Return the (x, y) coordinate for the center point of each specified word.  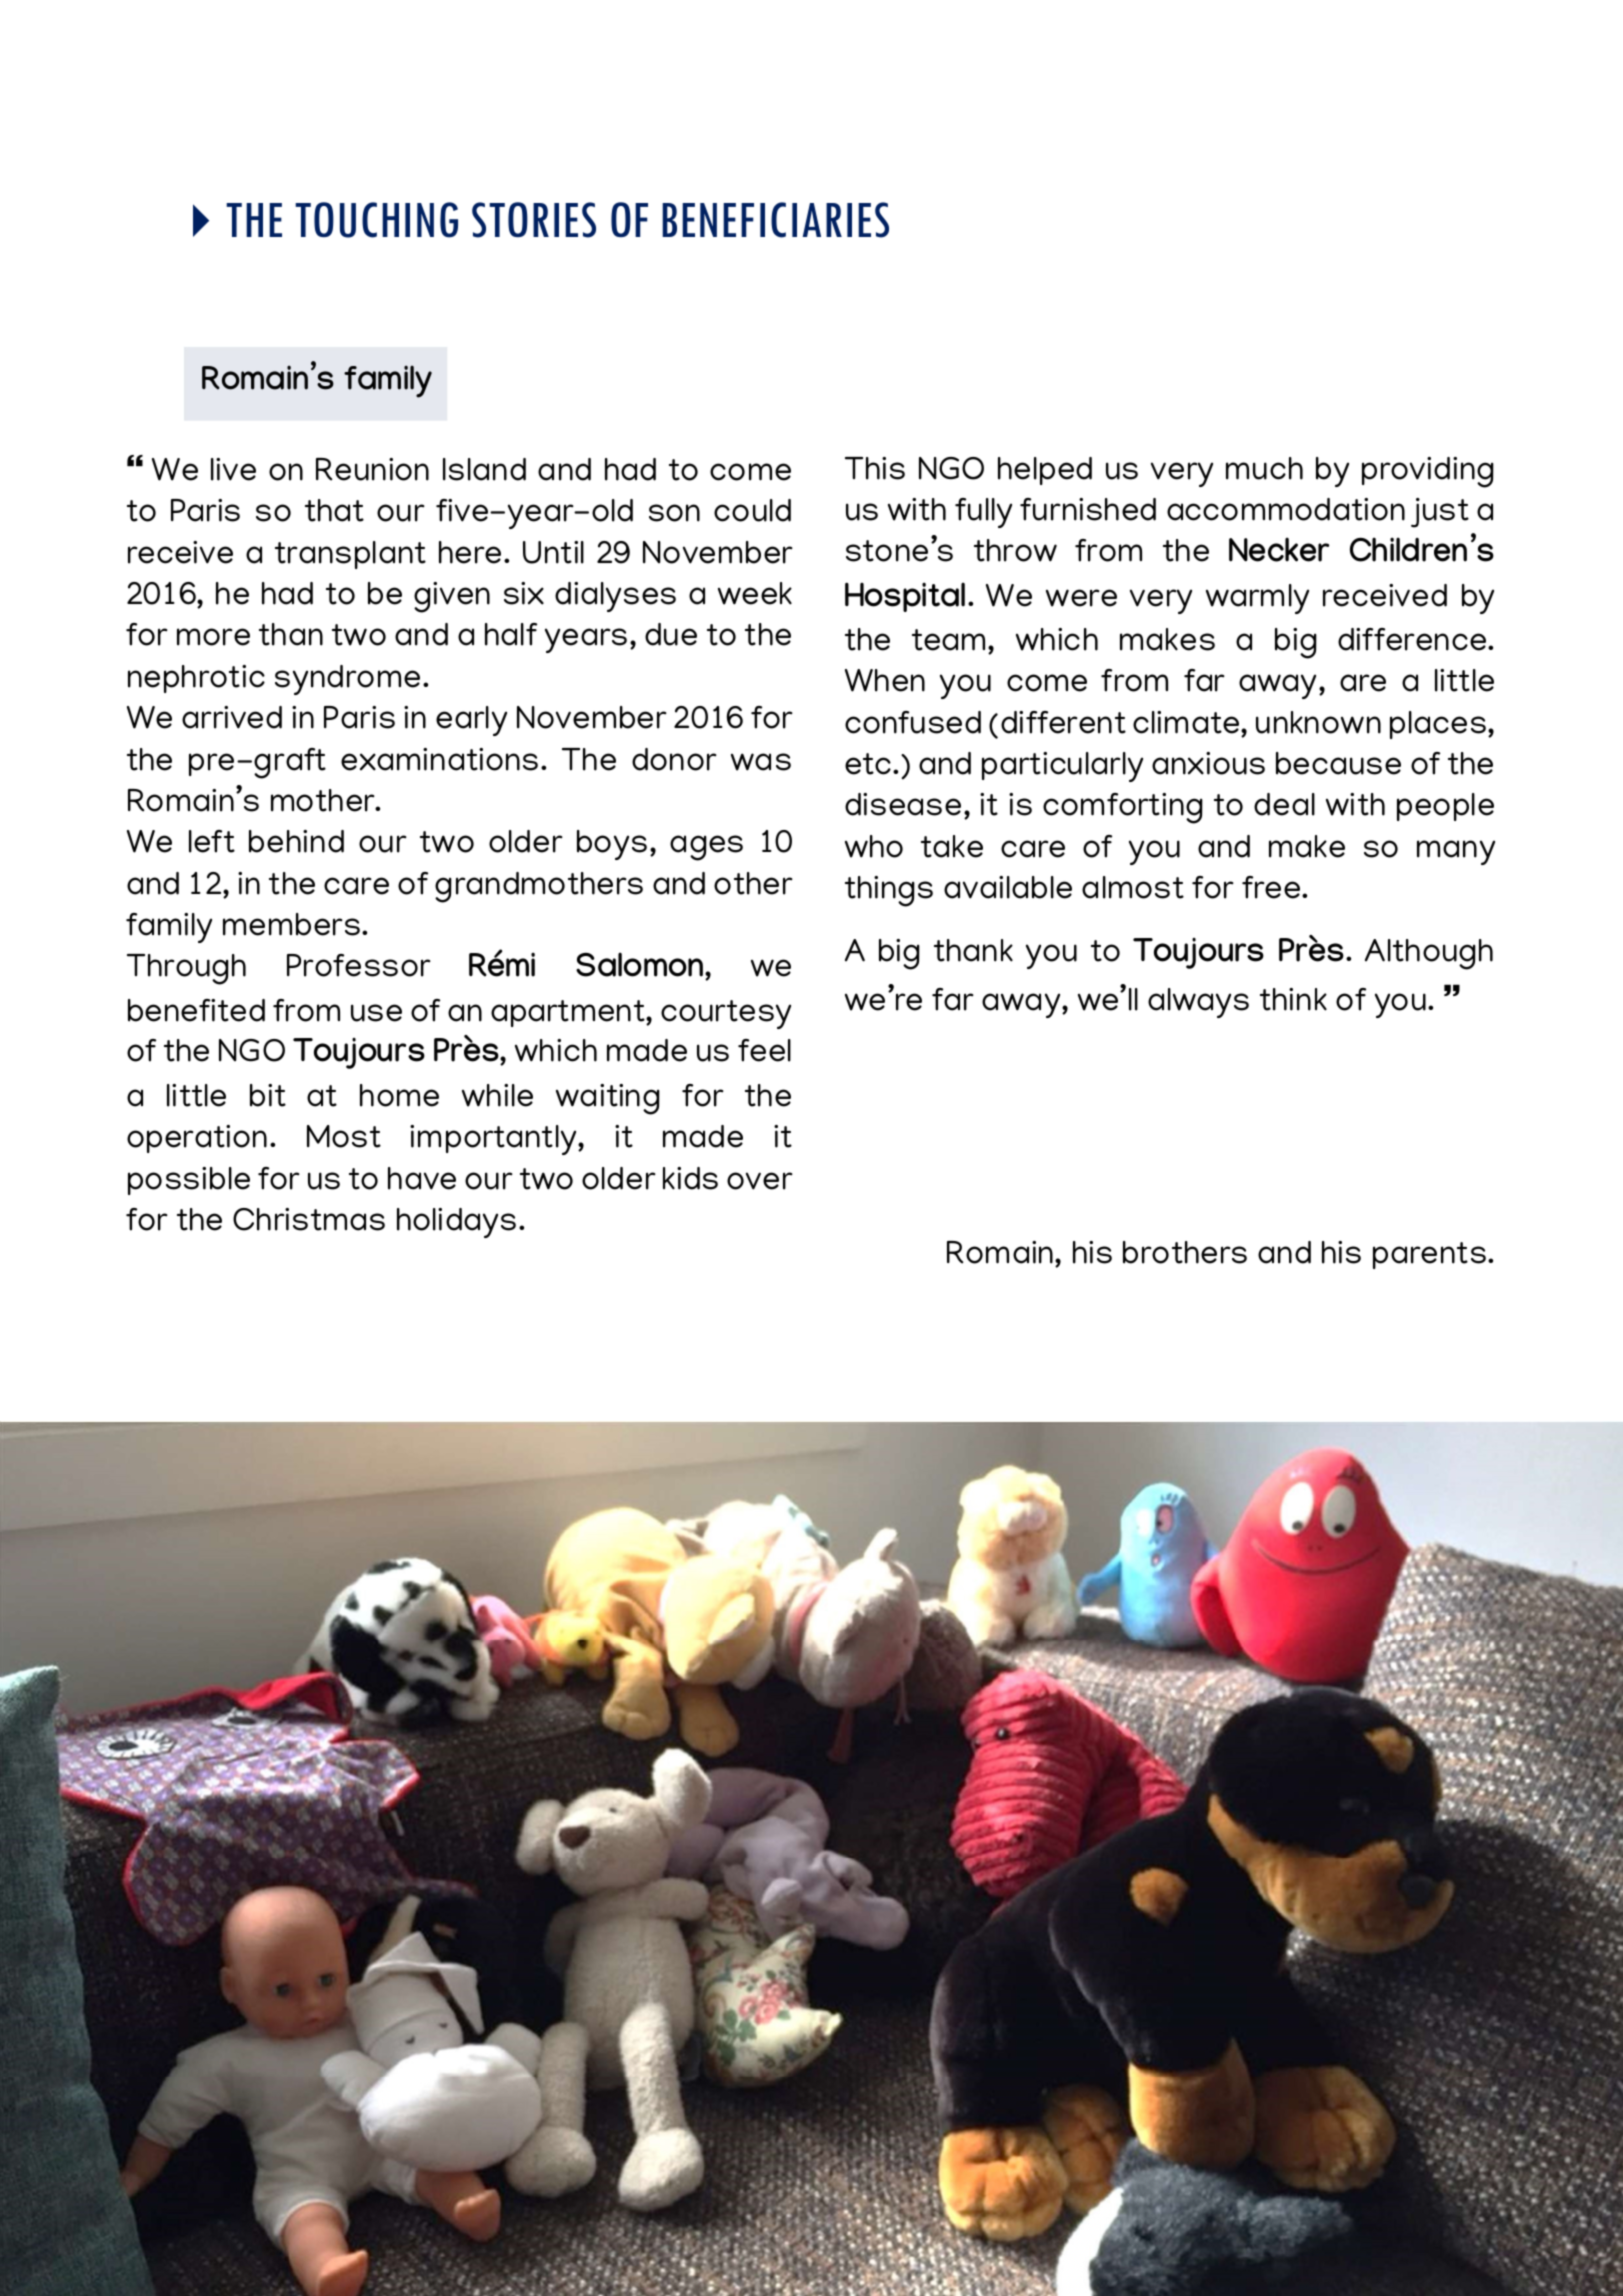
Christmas (309, 1219)
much (1264, 468)
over (760, 1181)
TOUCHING (376, 220)
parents (1429, 1255)
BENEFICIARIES (775, 220)
